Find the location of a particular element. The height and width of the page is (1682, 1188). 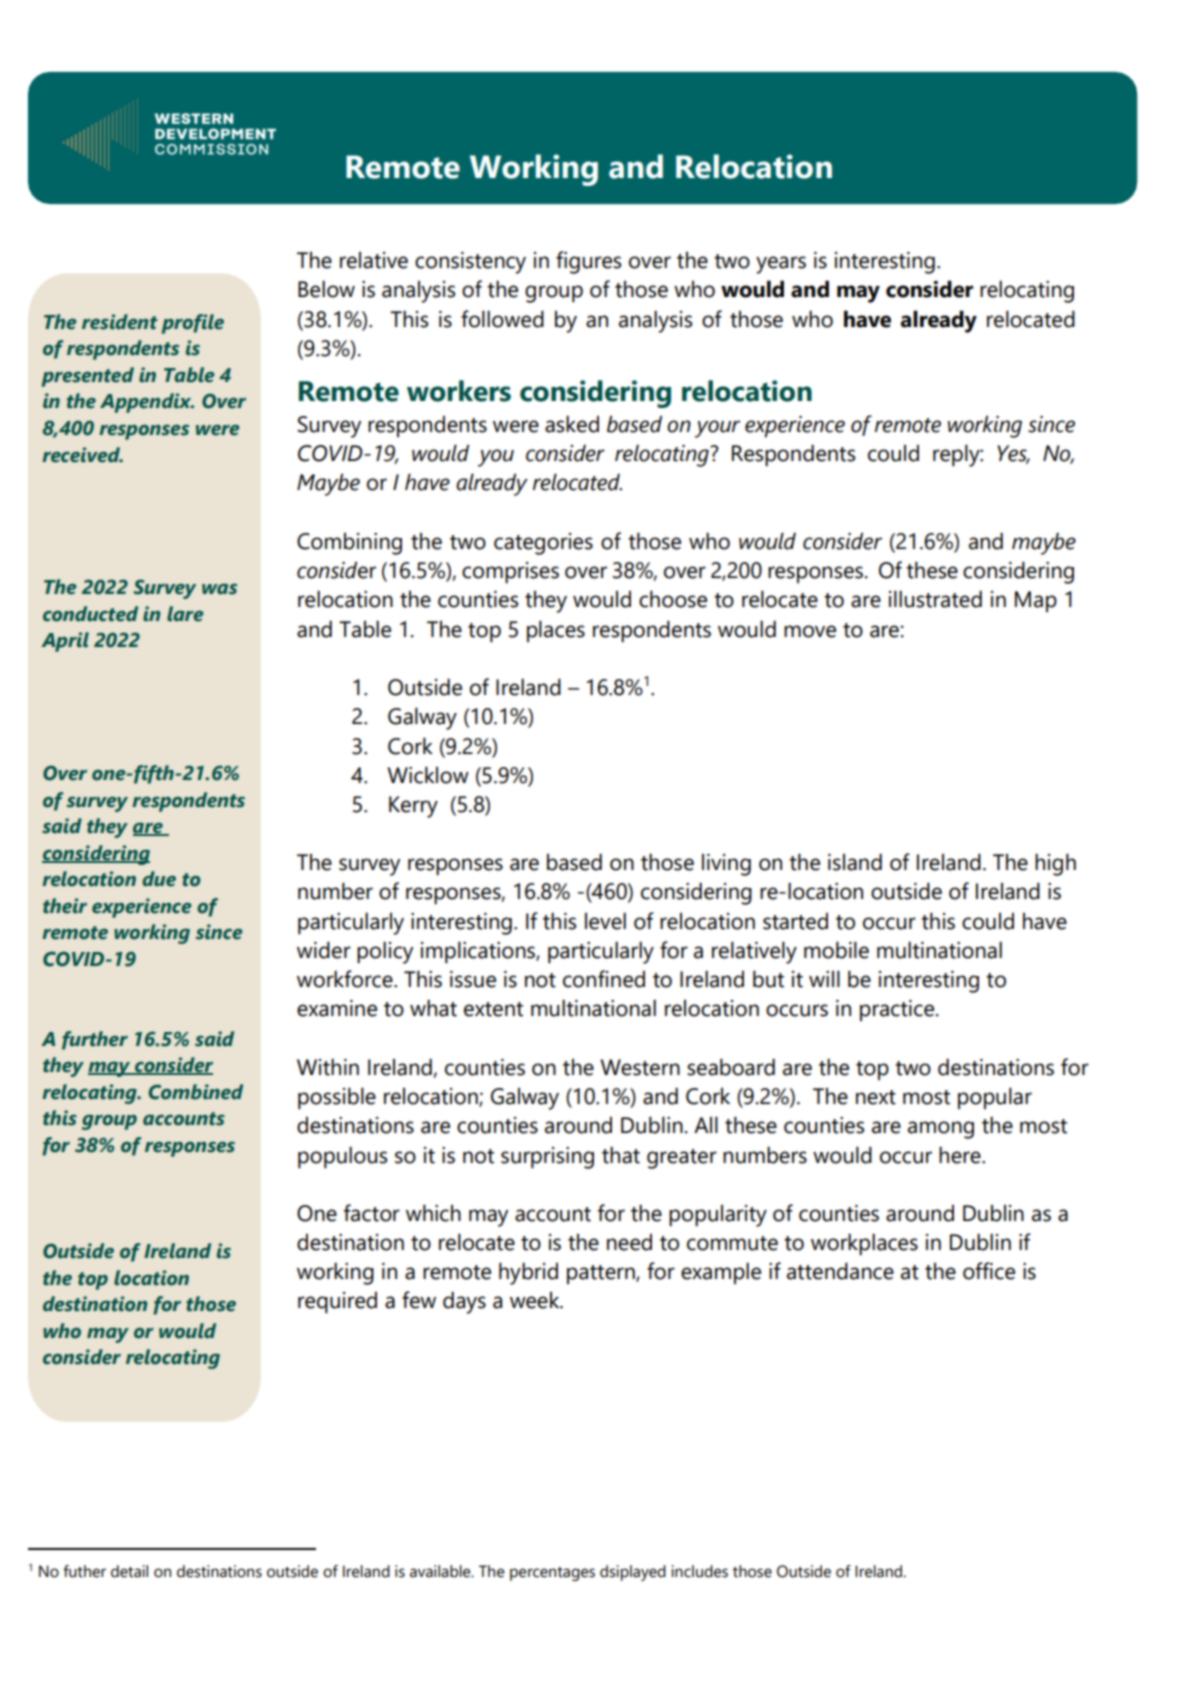

profile is located at coordinates (192, 324).
